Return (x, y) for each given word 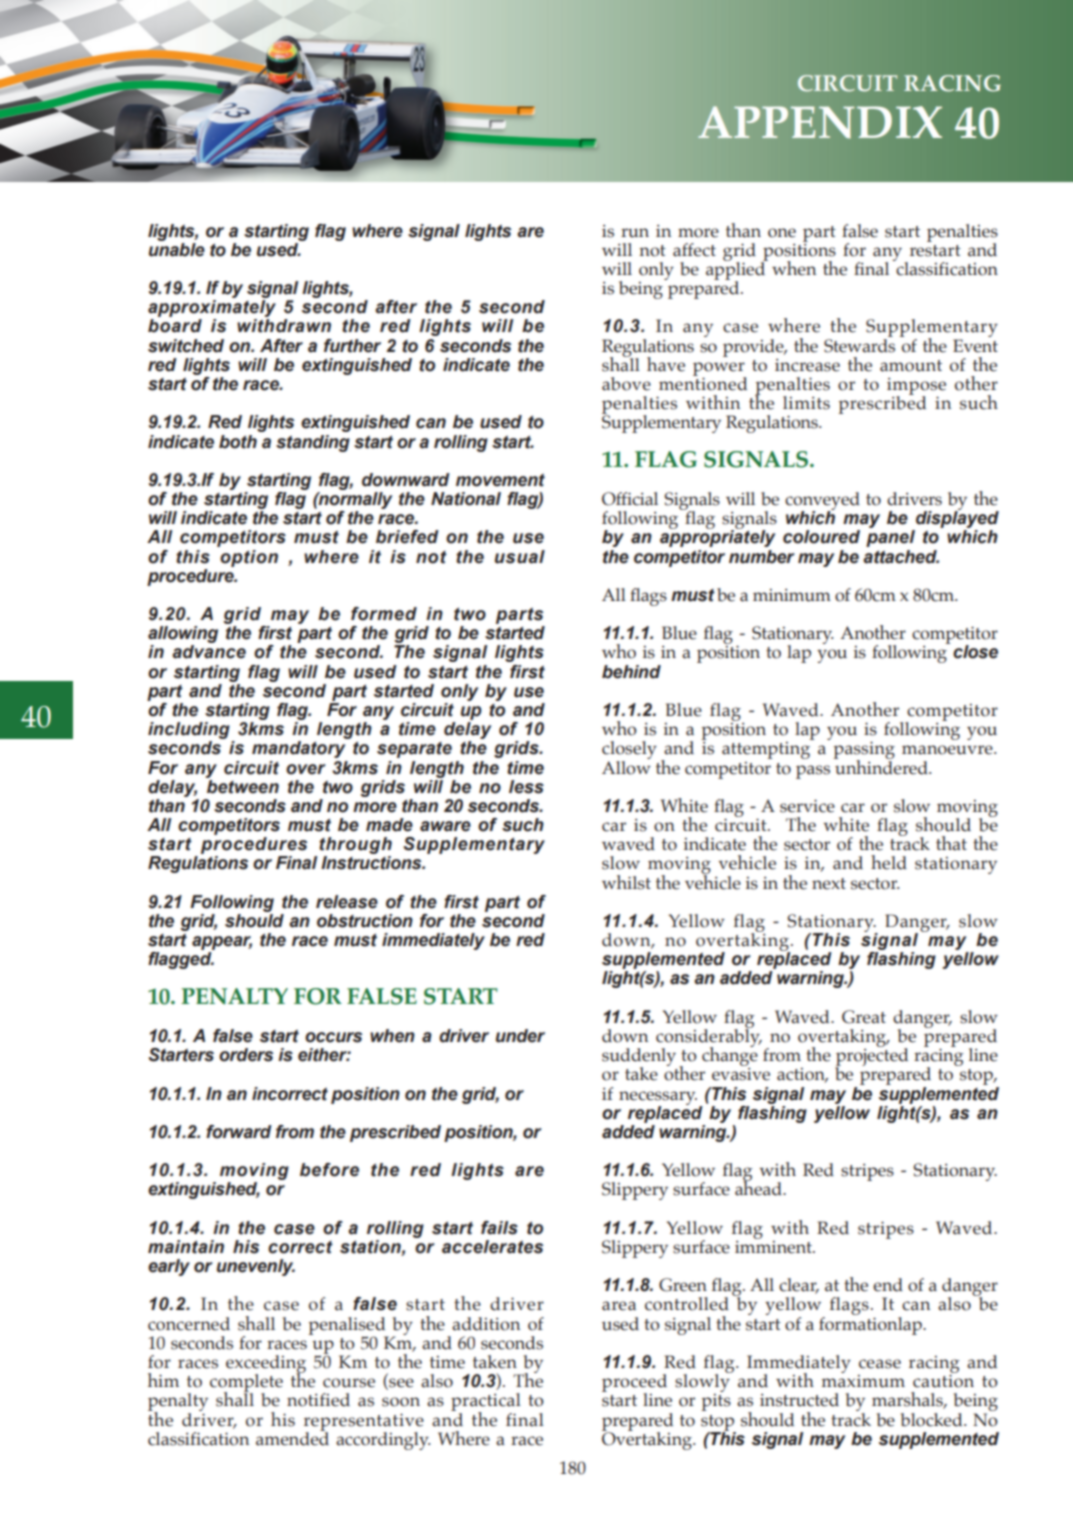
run (635, 233)
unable (177, 248)
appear (222, 943)
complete (246, 1384)
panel (890, 538)
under (520, 1036)
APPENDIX (820, 122)
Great (864, 1017)
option (249, 558)
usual (520, 557)
